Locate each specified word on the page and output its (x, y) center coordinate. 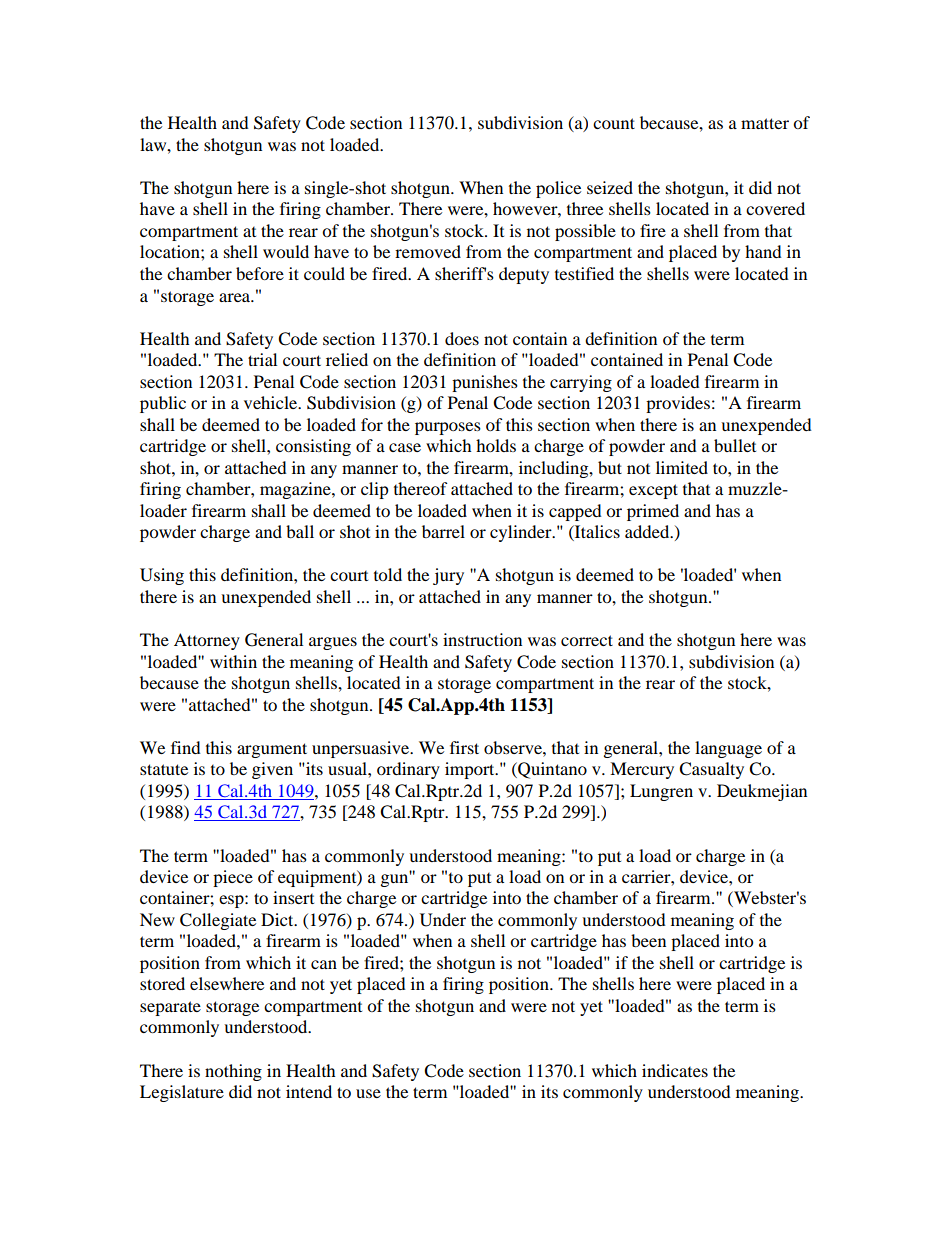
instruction (482, 639)
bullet (735, 445)
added (648, 531)
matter (765, 123)
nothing (233, 1072)
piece (233, 878)
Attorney (207, 641)
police (558, 189)
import (471, 770)
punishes (485, 383)
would (286, 251)
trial (262, 359)
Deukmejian (762, 792)
